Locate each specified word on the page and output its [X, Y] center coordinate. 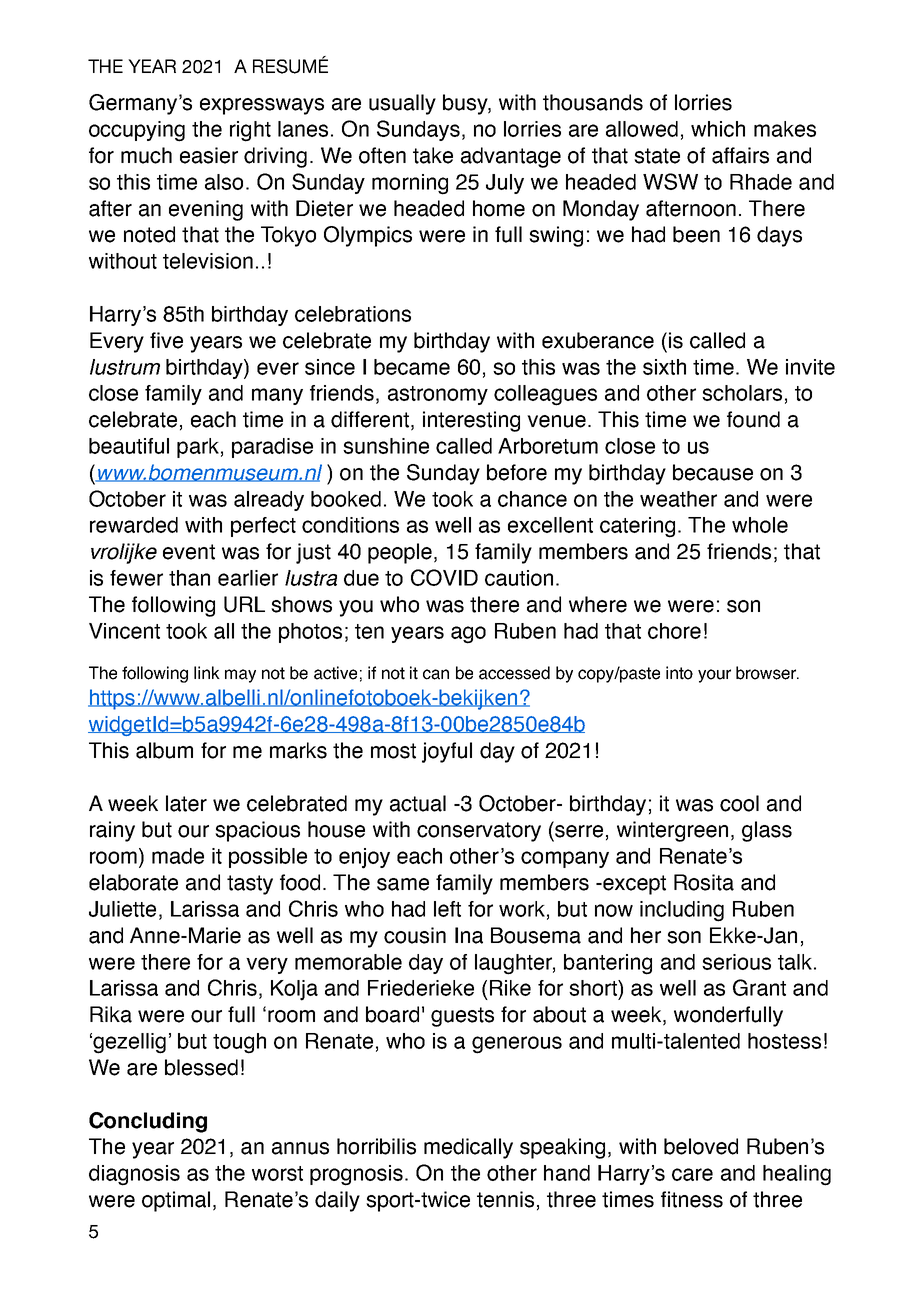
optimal [176, 1201]
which [718, 129]
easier [209, 155]
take [433, 155]
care [692, 1174]
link [207, 672]
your [714, 676]
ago [468, 635]
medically [468, 1148]
